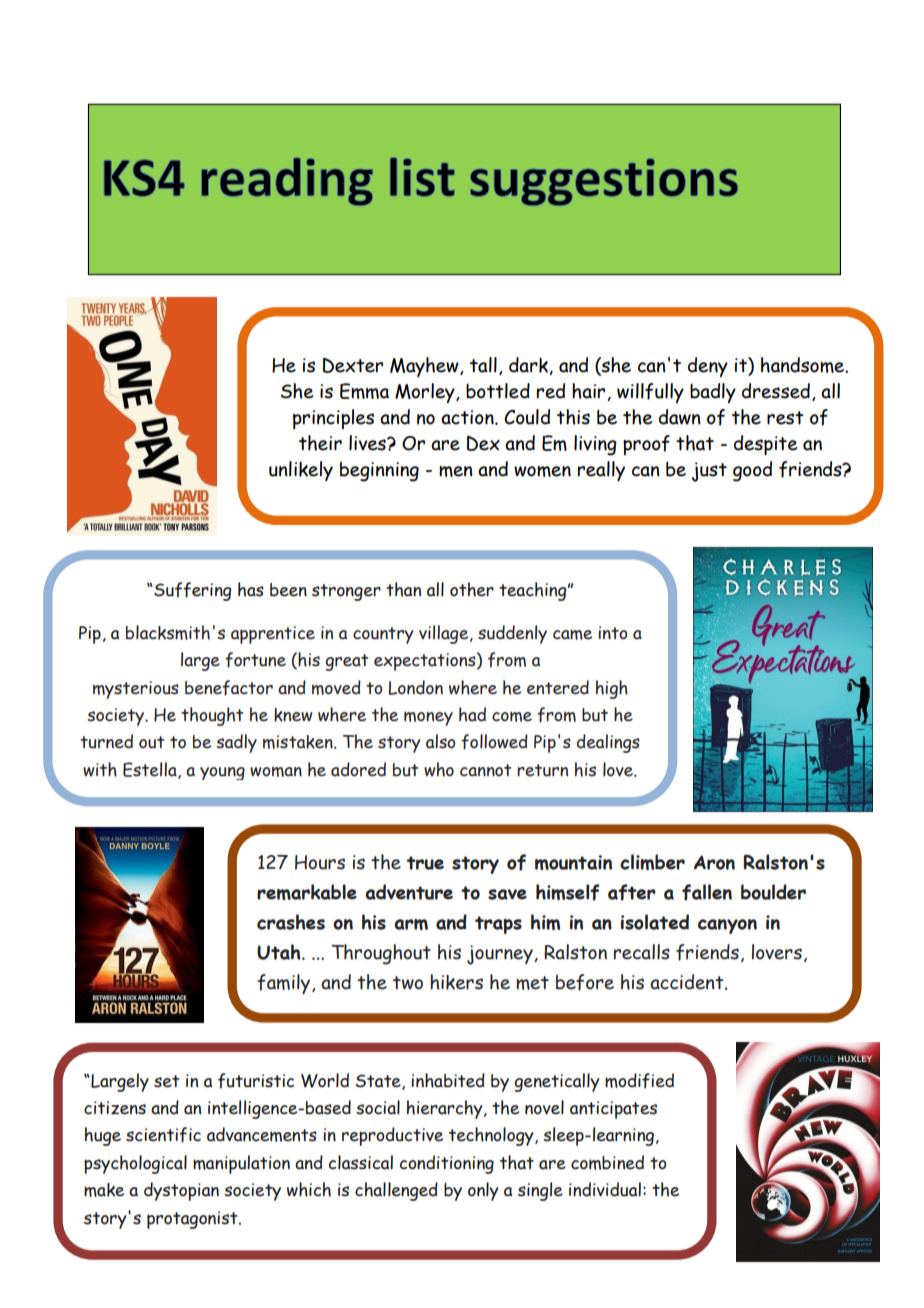  Describe the element at coordinates (472, 589) in the screenshot. I see `other` at that location.
